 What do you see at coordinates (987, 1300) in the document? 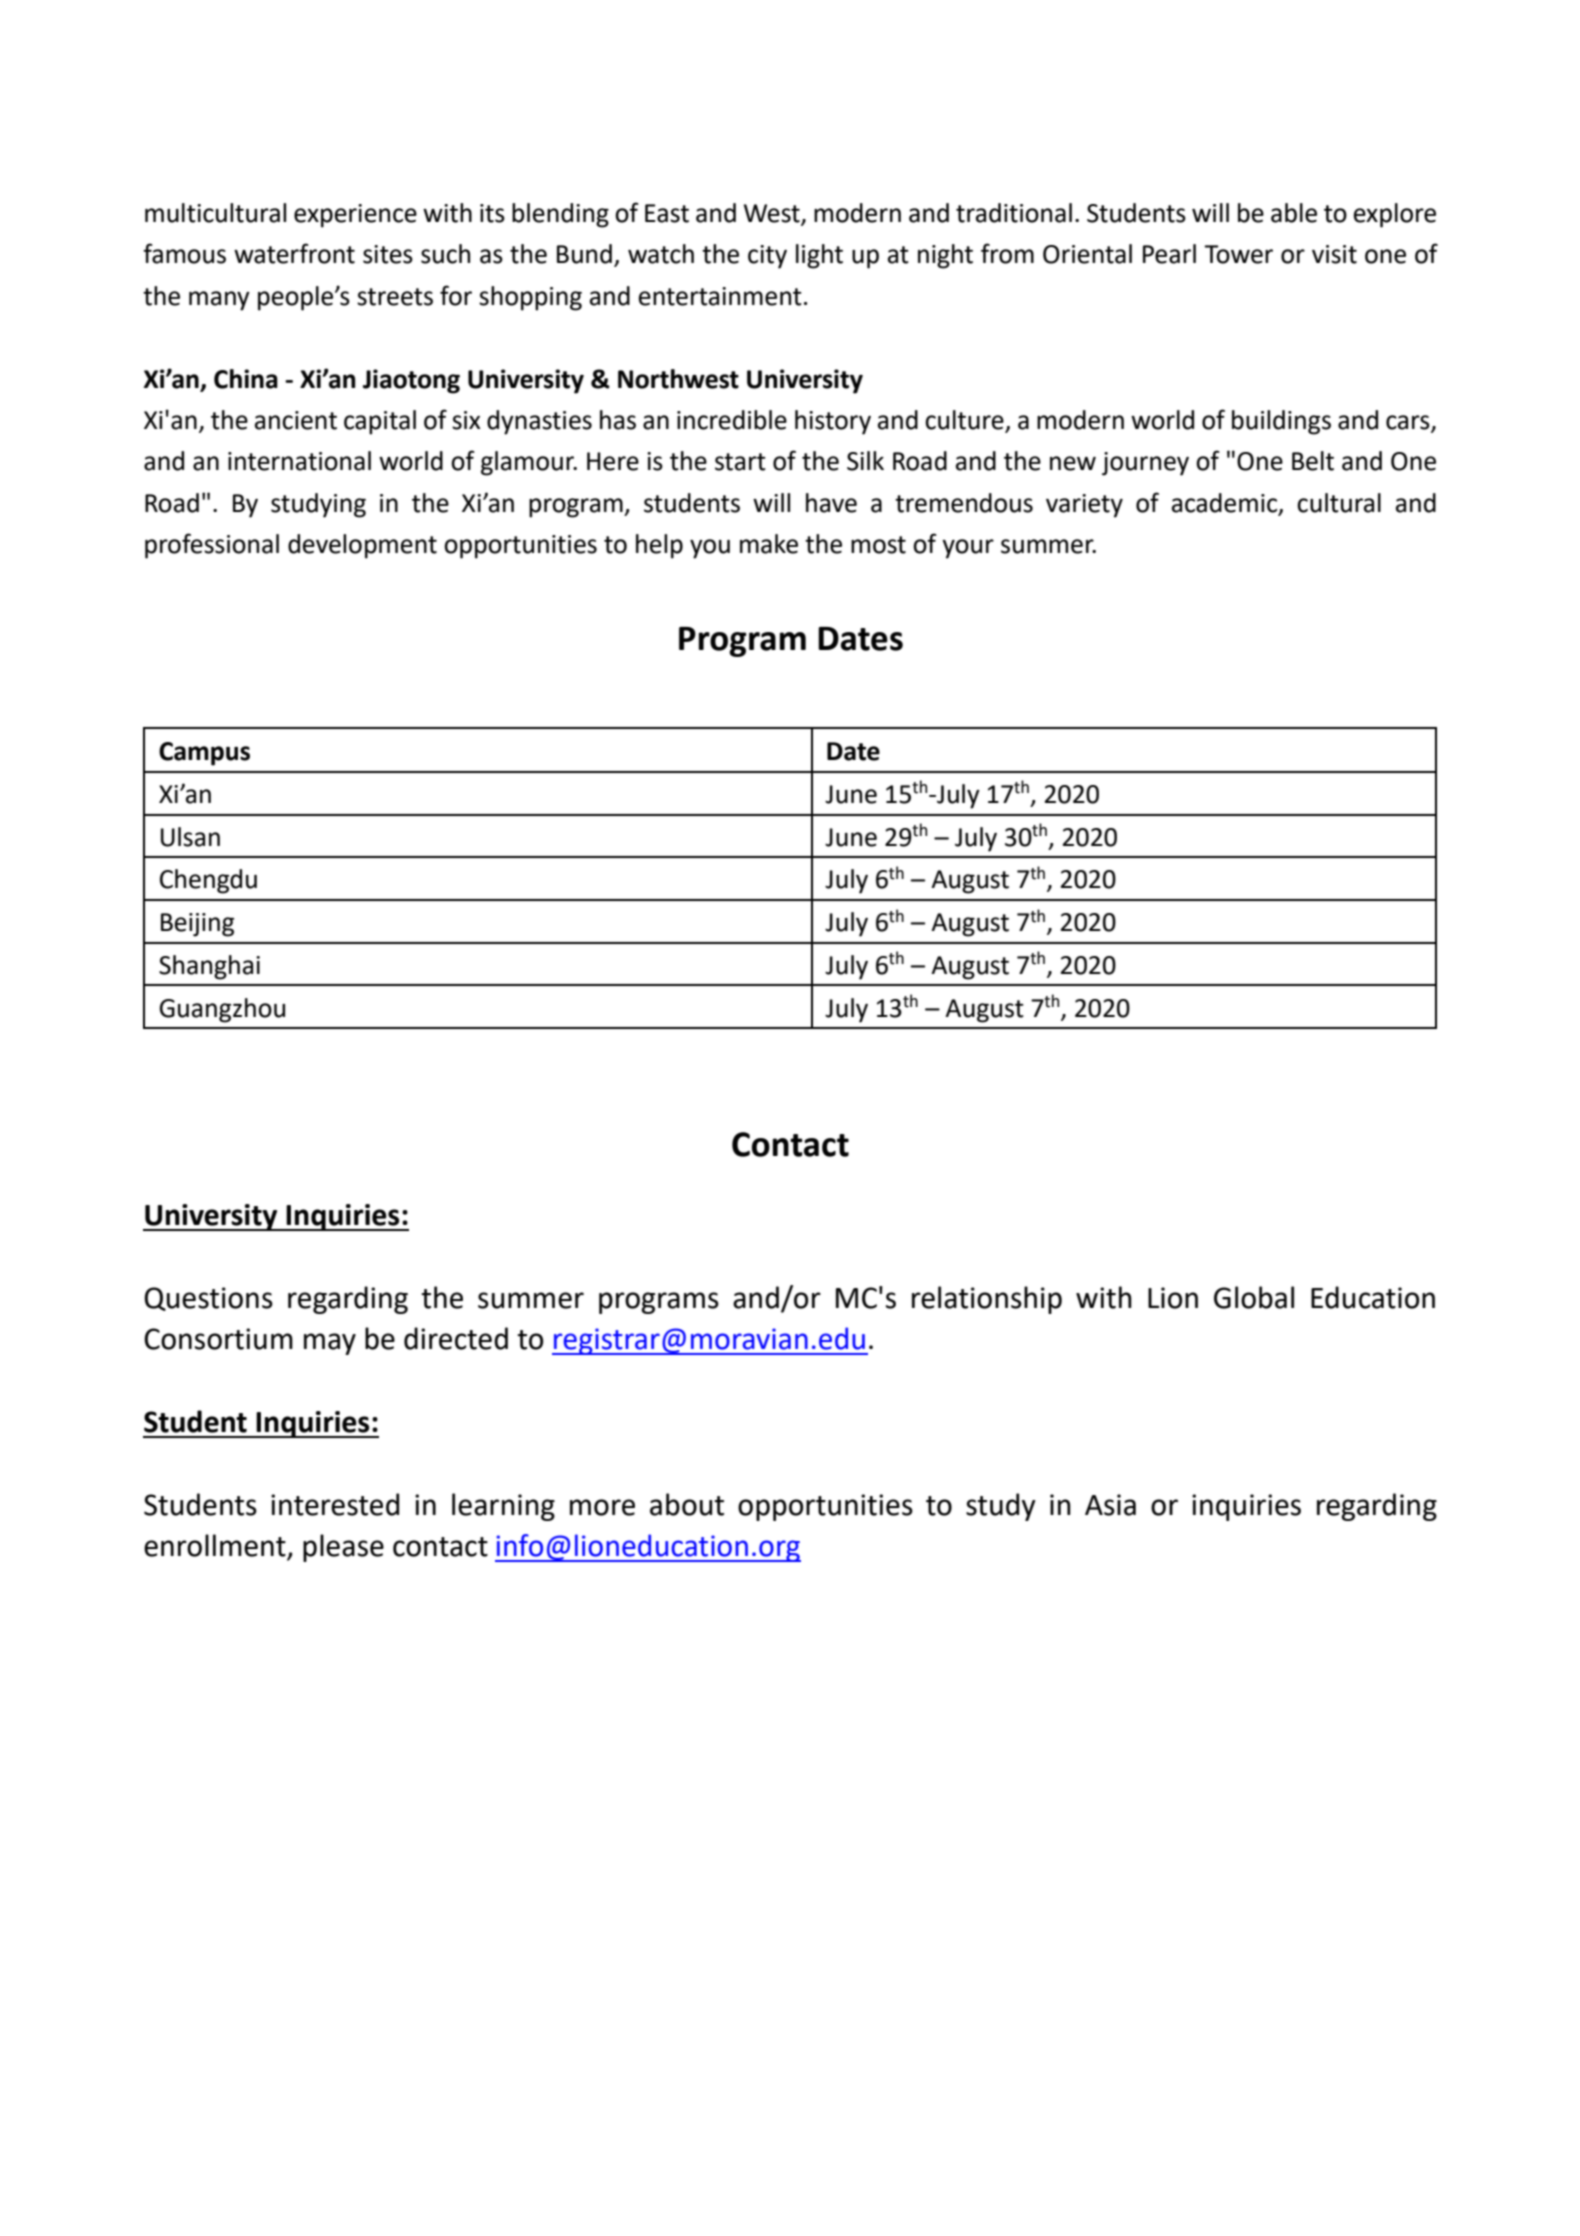
I see `relationship` at bounding box center [987, 1300].
